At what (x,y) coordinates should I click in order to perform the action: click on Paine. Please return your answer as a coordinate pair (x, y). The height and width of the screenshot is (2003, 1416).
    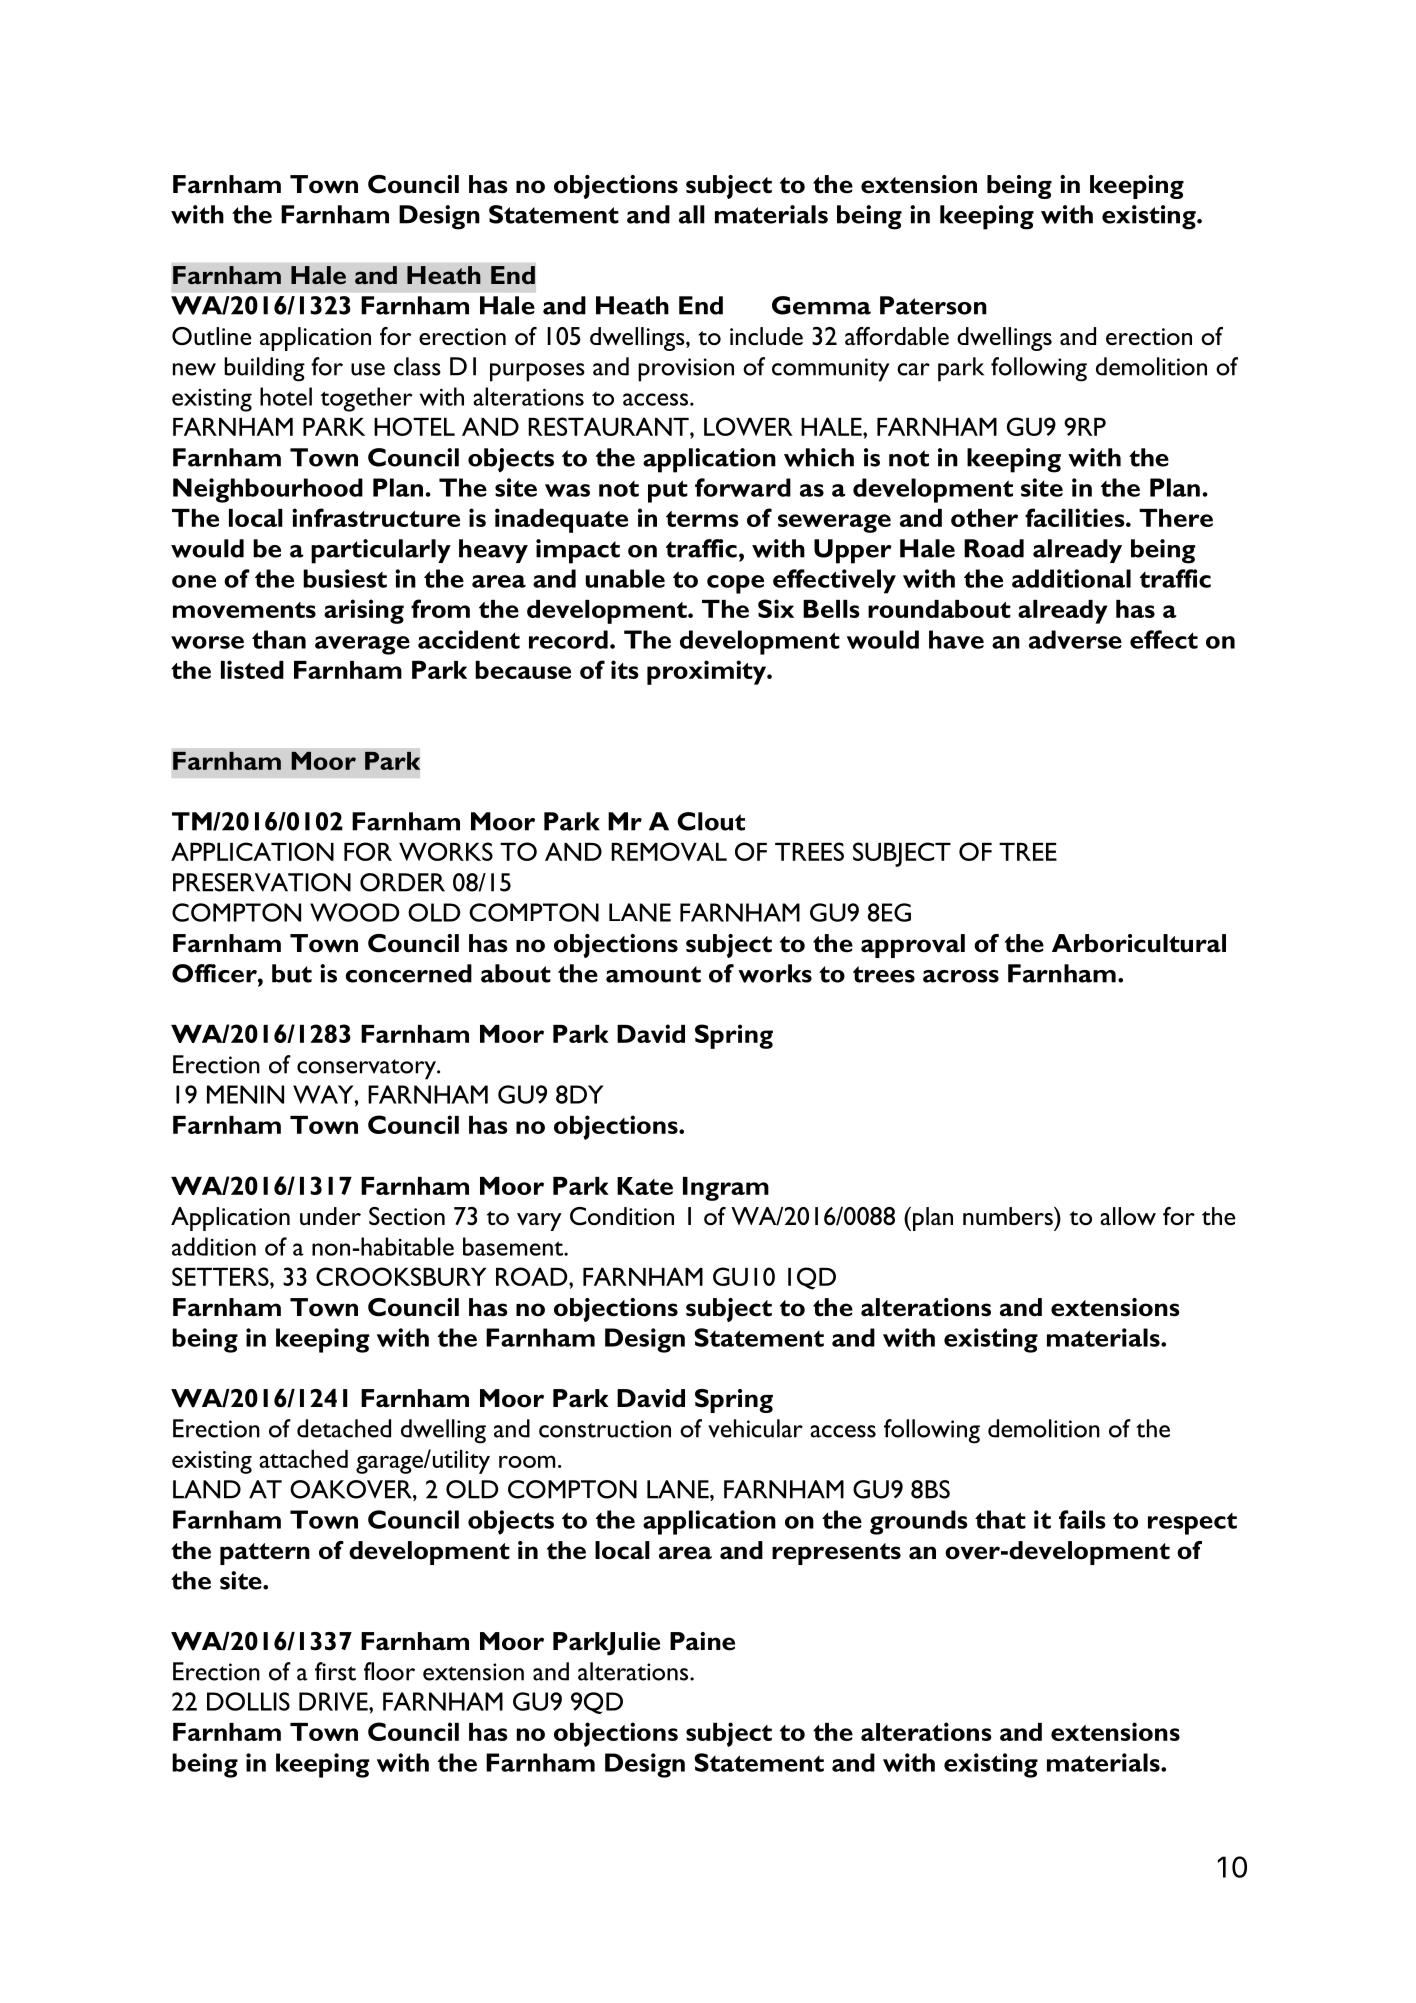
    Looking at the image, I should click on (702, 1641).
